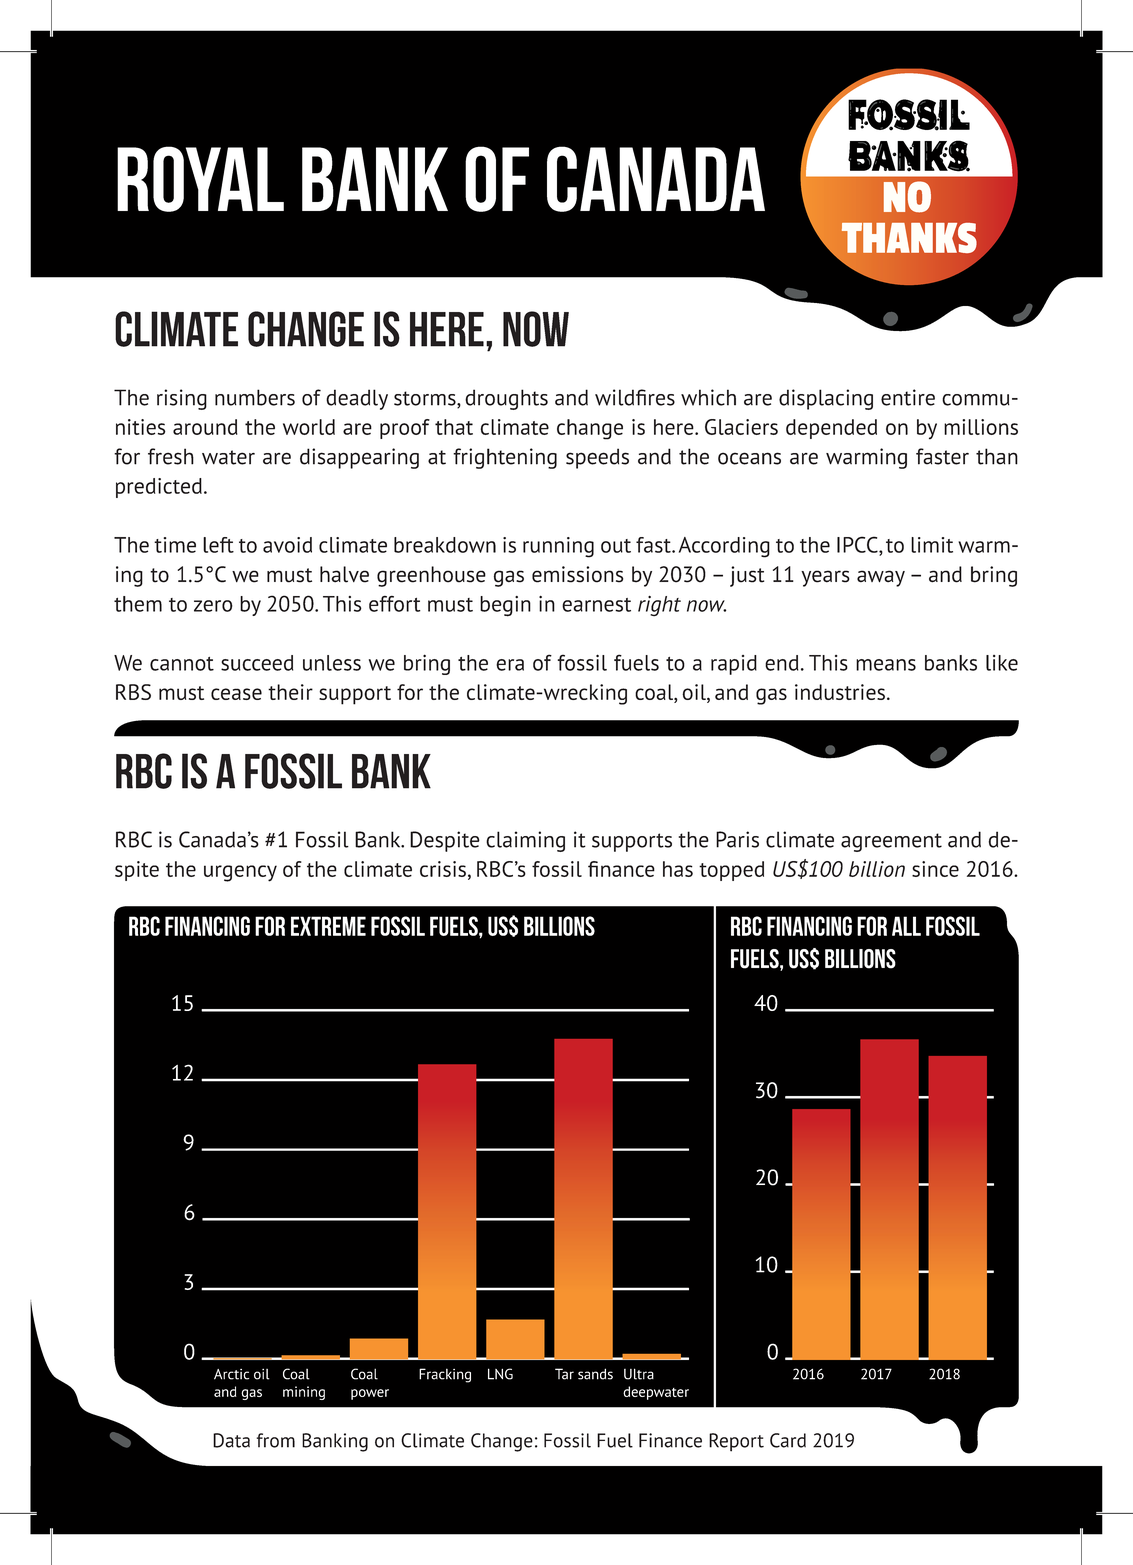 The height and width of the image is (1565, 1133). I want to click on entire, so click(908, 397).
